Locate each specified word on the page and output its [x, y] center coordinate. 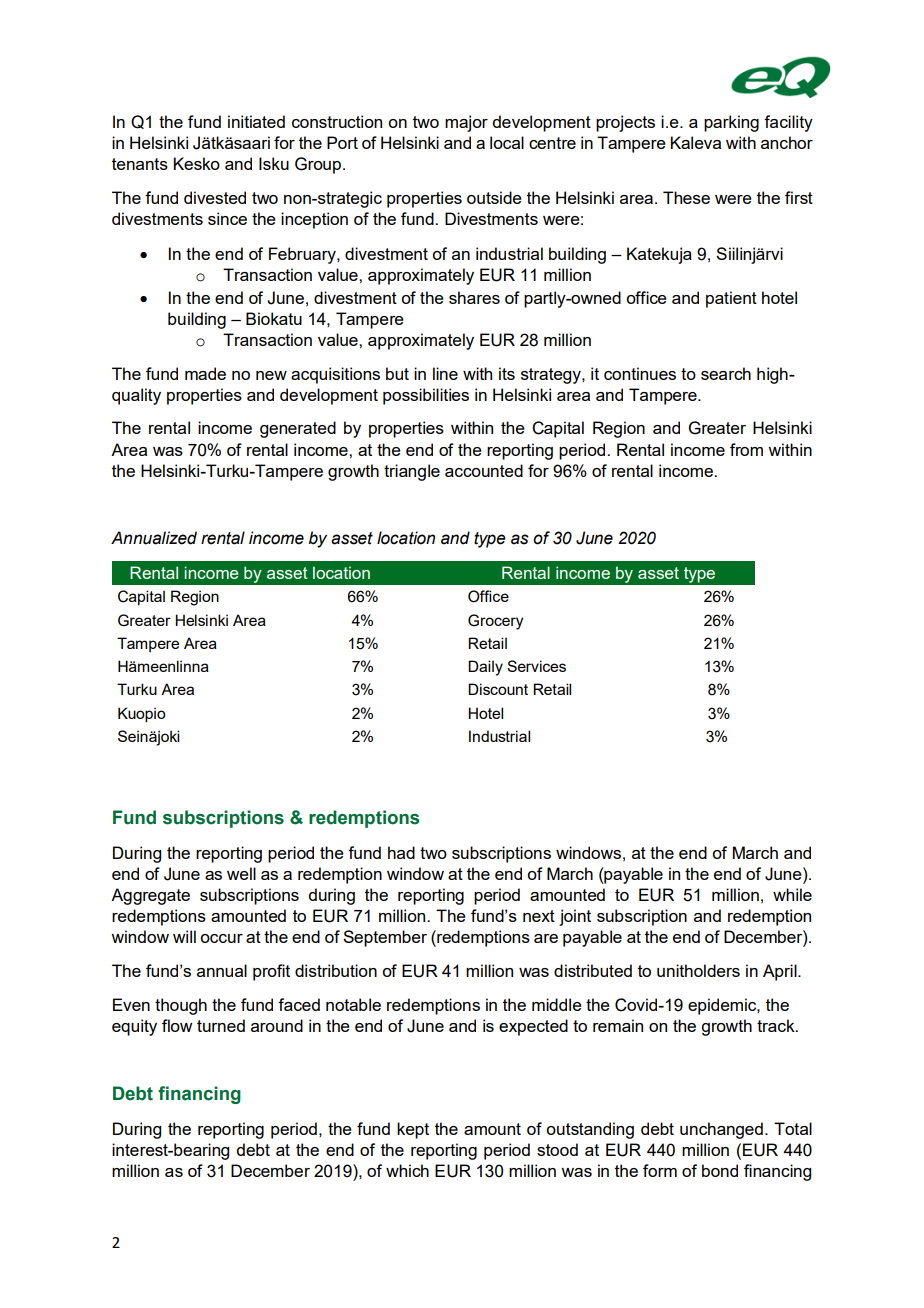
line [445, 373]
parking [731, 123]
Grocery [495, 622]
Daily [485, 668]
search [726, 373]
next [539, 916]
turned [221, 1025]
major [466, 123]
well [241, 873]
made [205, 373]
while [792, 894]
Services [536, 666]
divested [215, 197]
